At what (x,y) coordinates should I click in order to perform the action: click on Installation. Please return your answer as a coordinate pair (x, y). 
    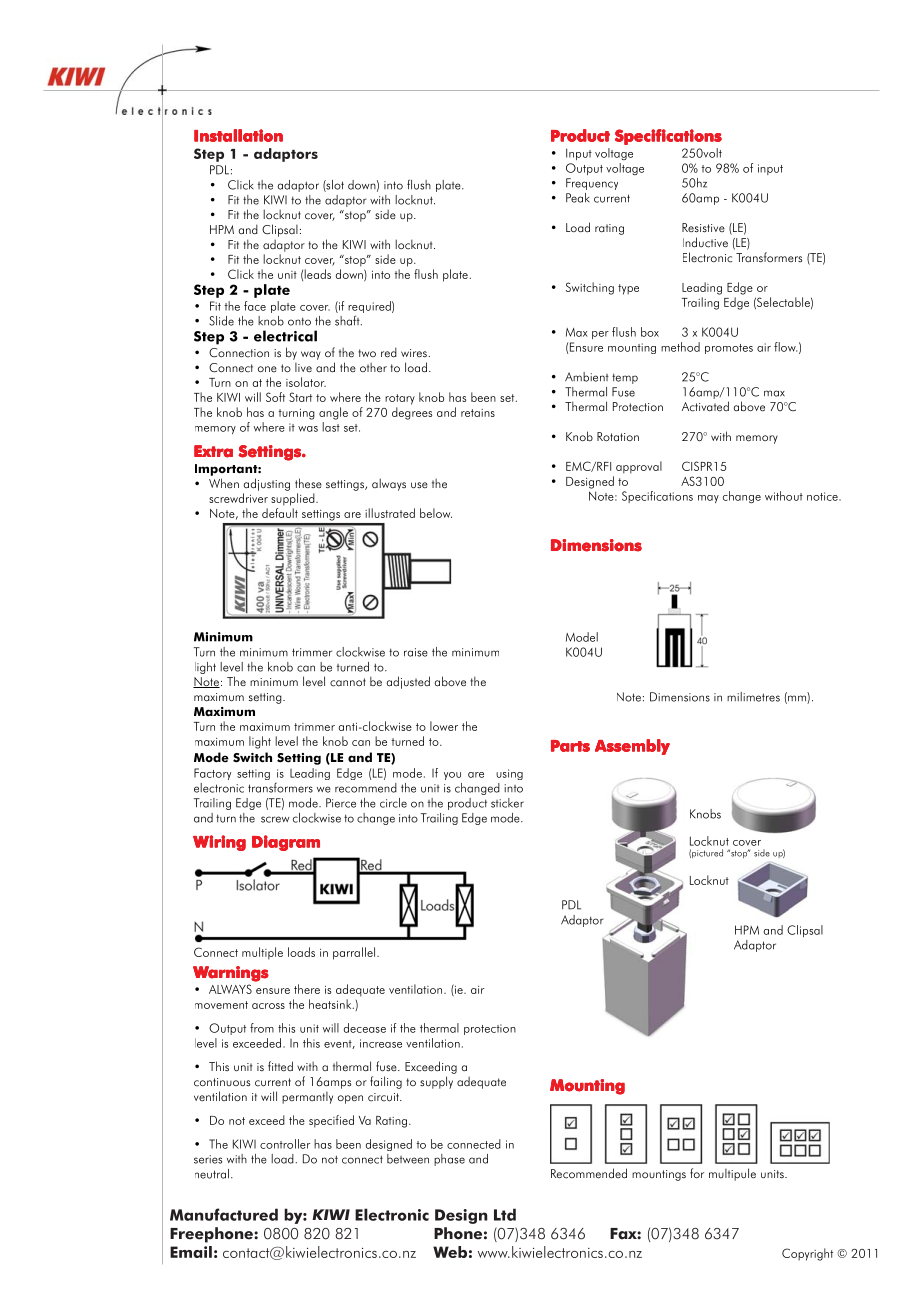
    Looking at the image, I should click on (238, 135).
